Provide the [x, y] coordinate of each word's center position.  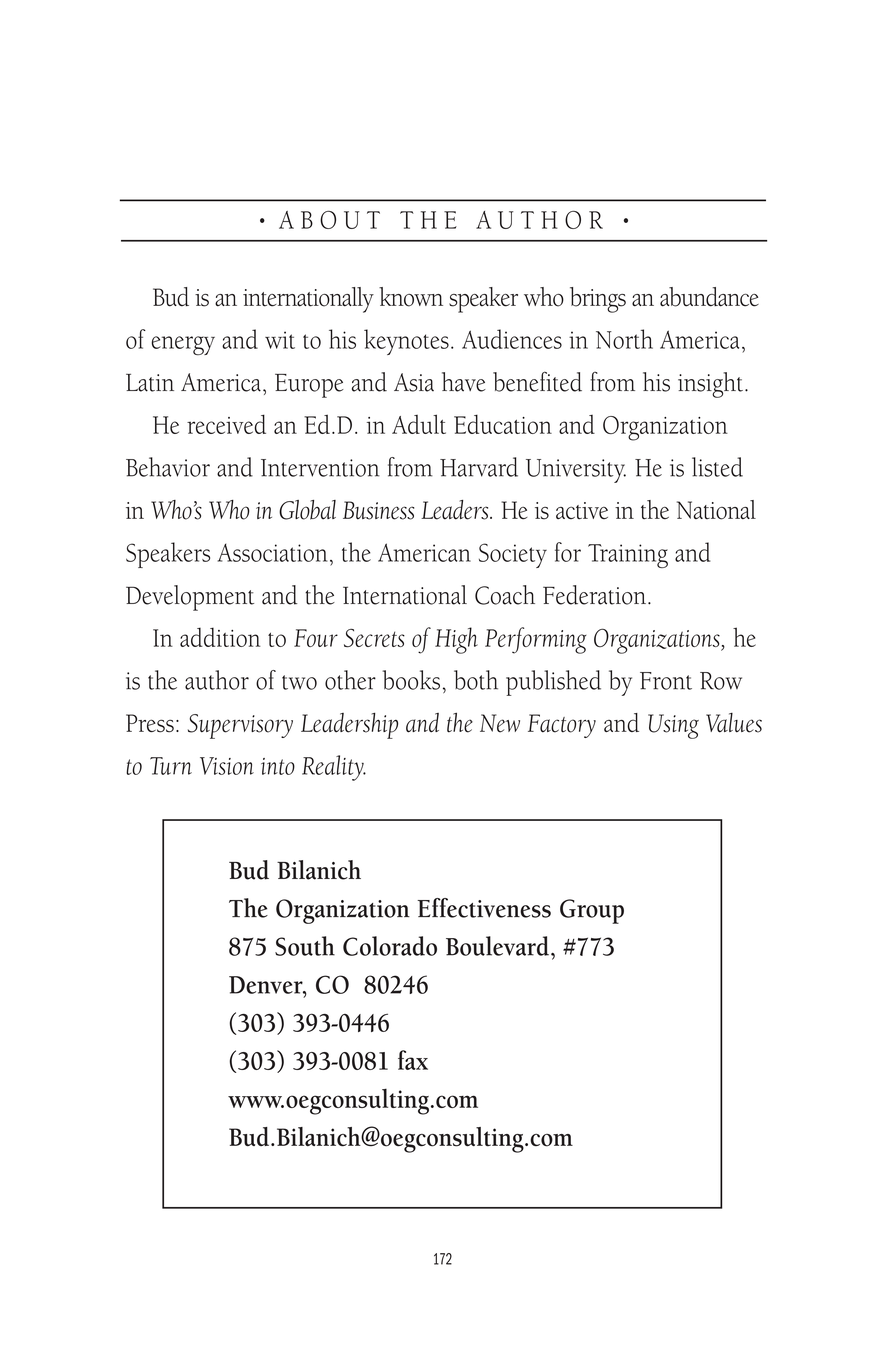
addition [220, 637]
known [411, 297]
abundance [709, 297]
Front [666, 681]
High [456, 640]
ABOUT [329, 220]
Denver [267, 985]
